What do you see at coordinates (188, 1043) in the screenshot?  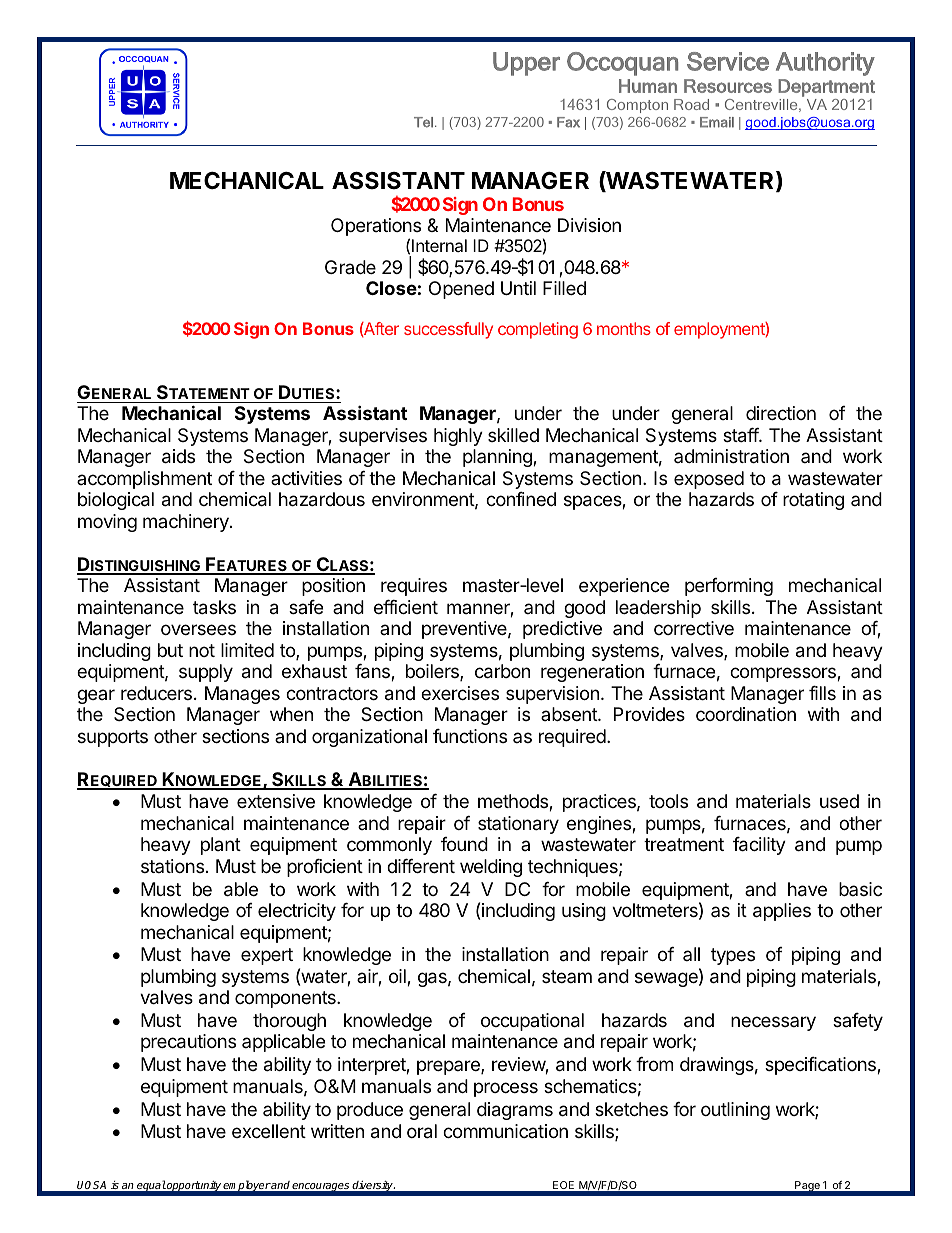 I see `precautions` at bounding box center [188, 1043].
